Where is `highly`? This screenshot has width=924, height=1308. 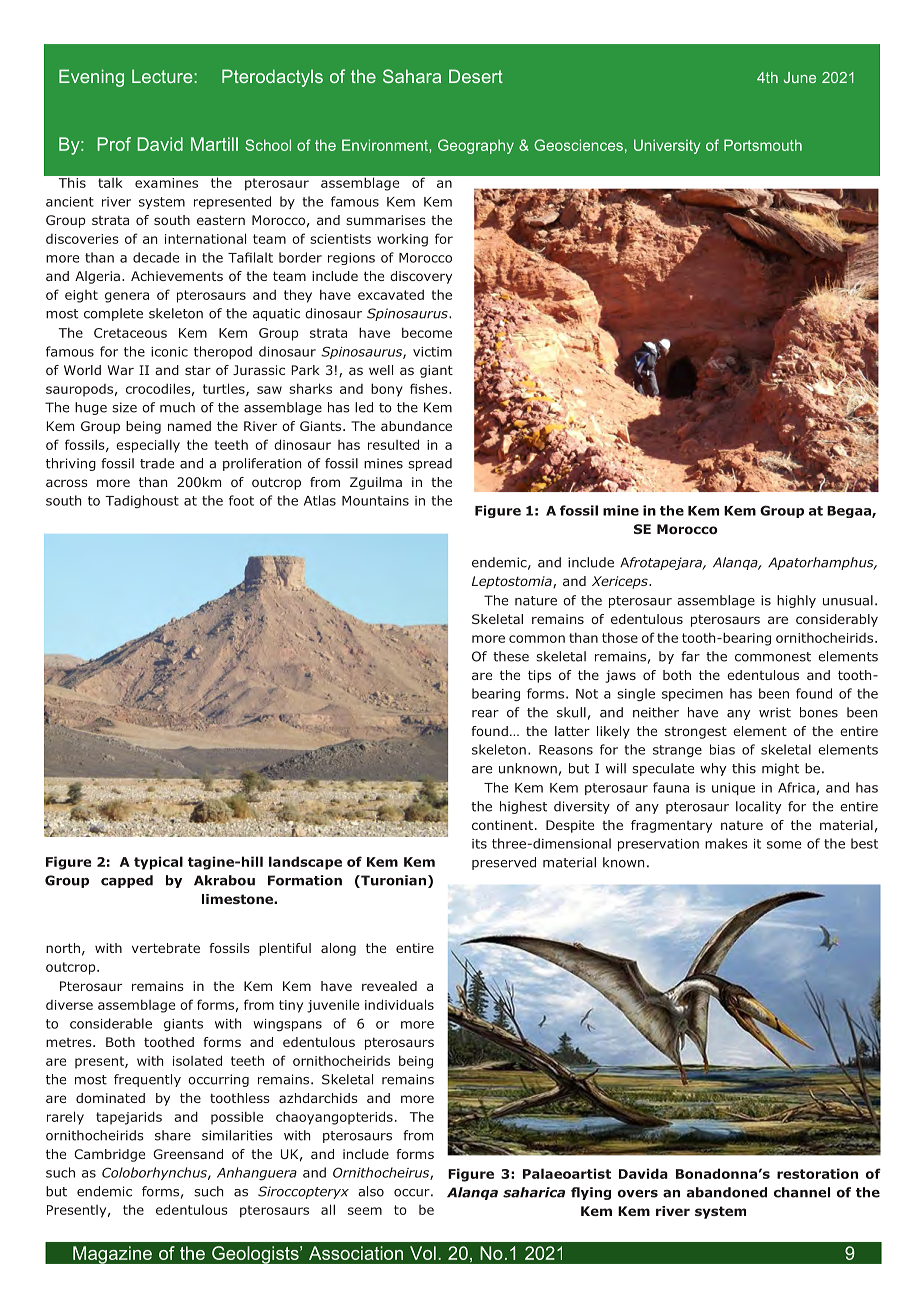
highly is located at coordinates (796, 601).
